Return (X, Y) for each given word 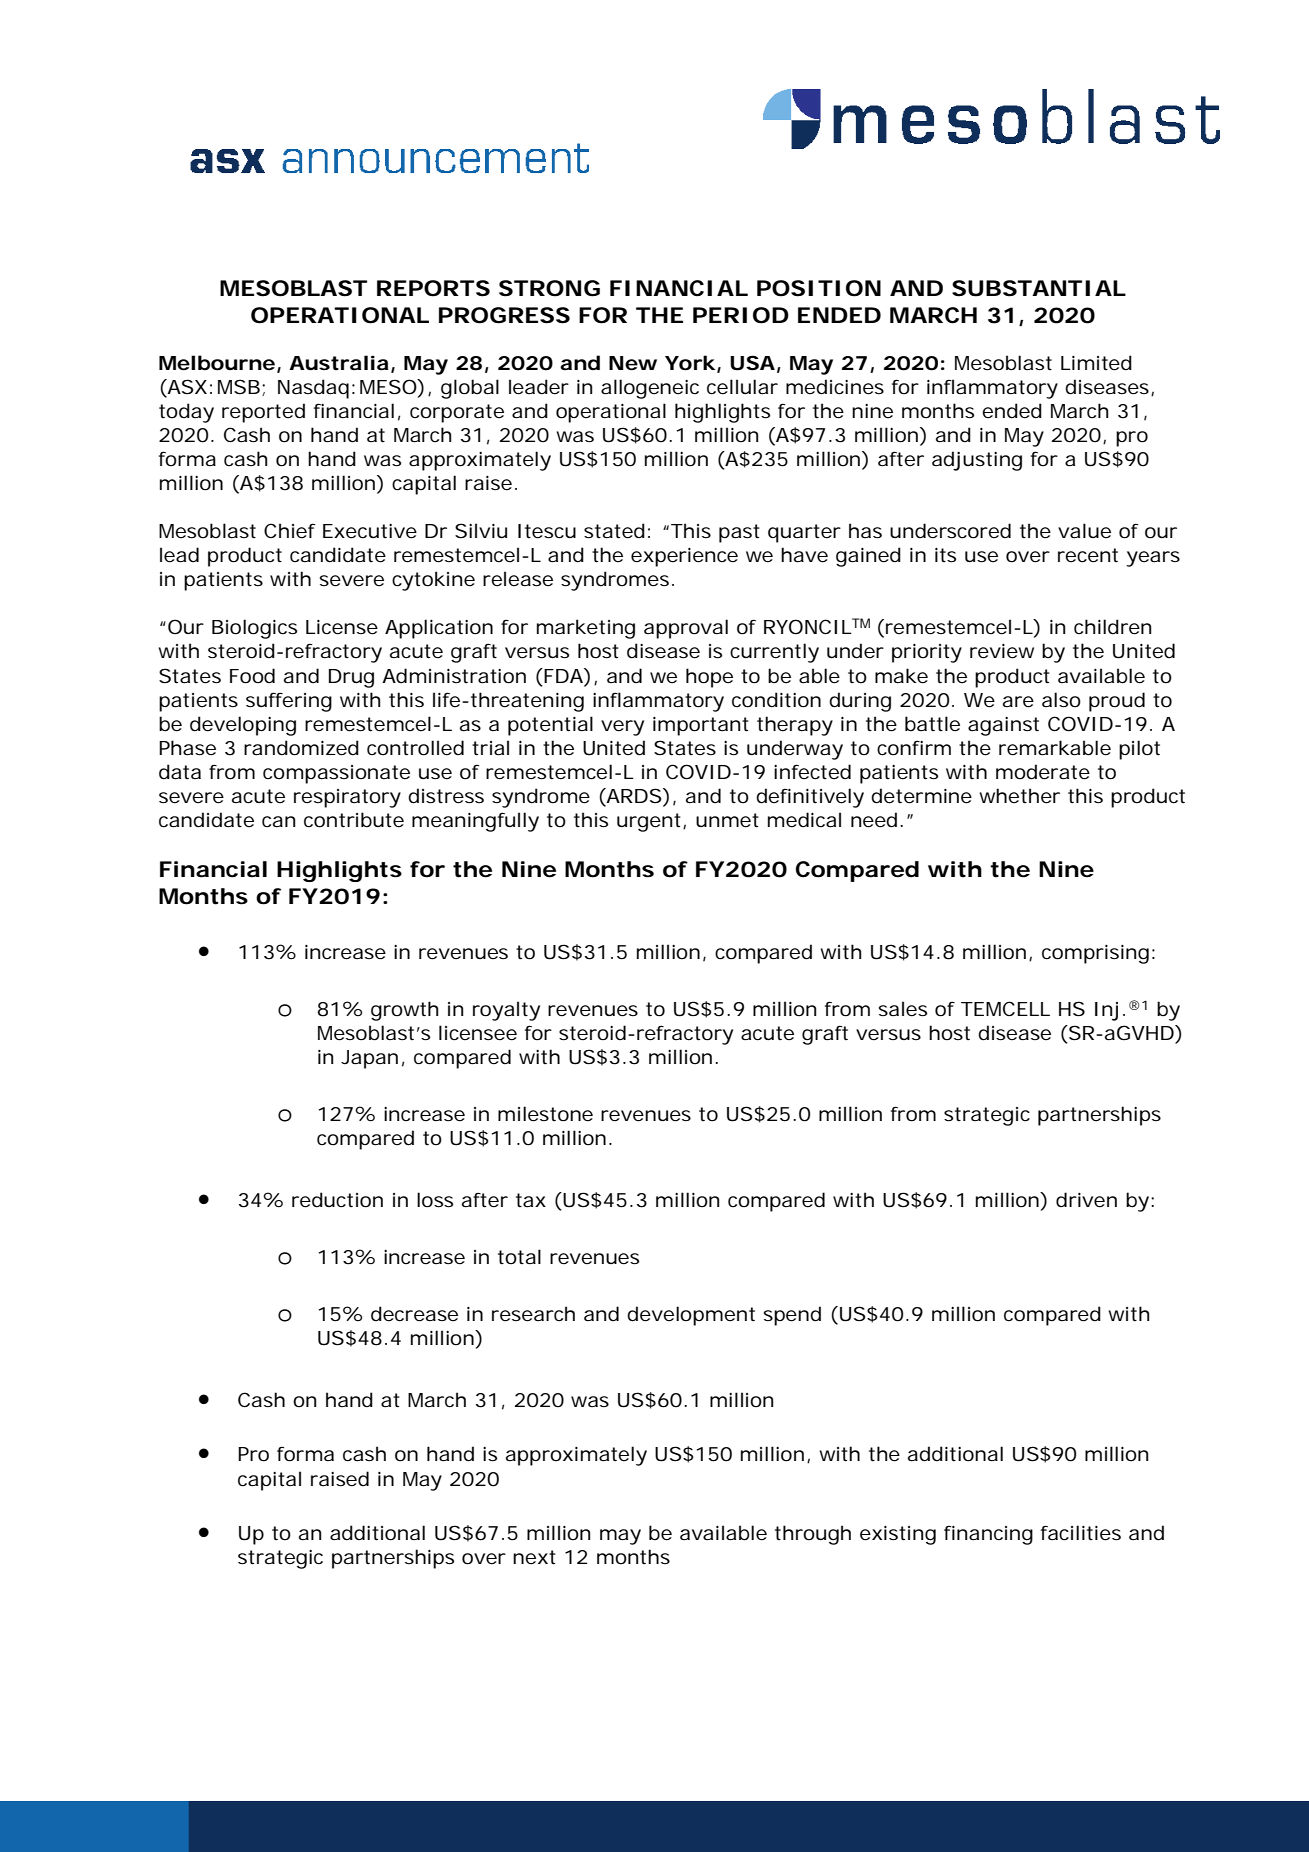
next (534, 1557)
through (813, 1535)
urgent (649, 822)
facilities (1081, 1533)
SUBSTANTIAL (1038, 288)
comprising (1095, 954)
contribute (354, 820)
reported (263, 413)
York (690, 363)
